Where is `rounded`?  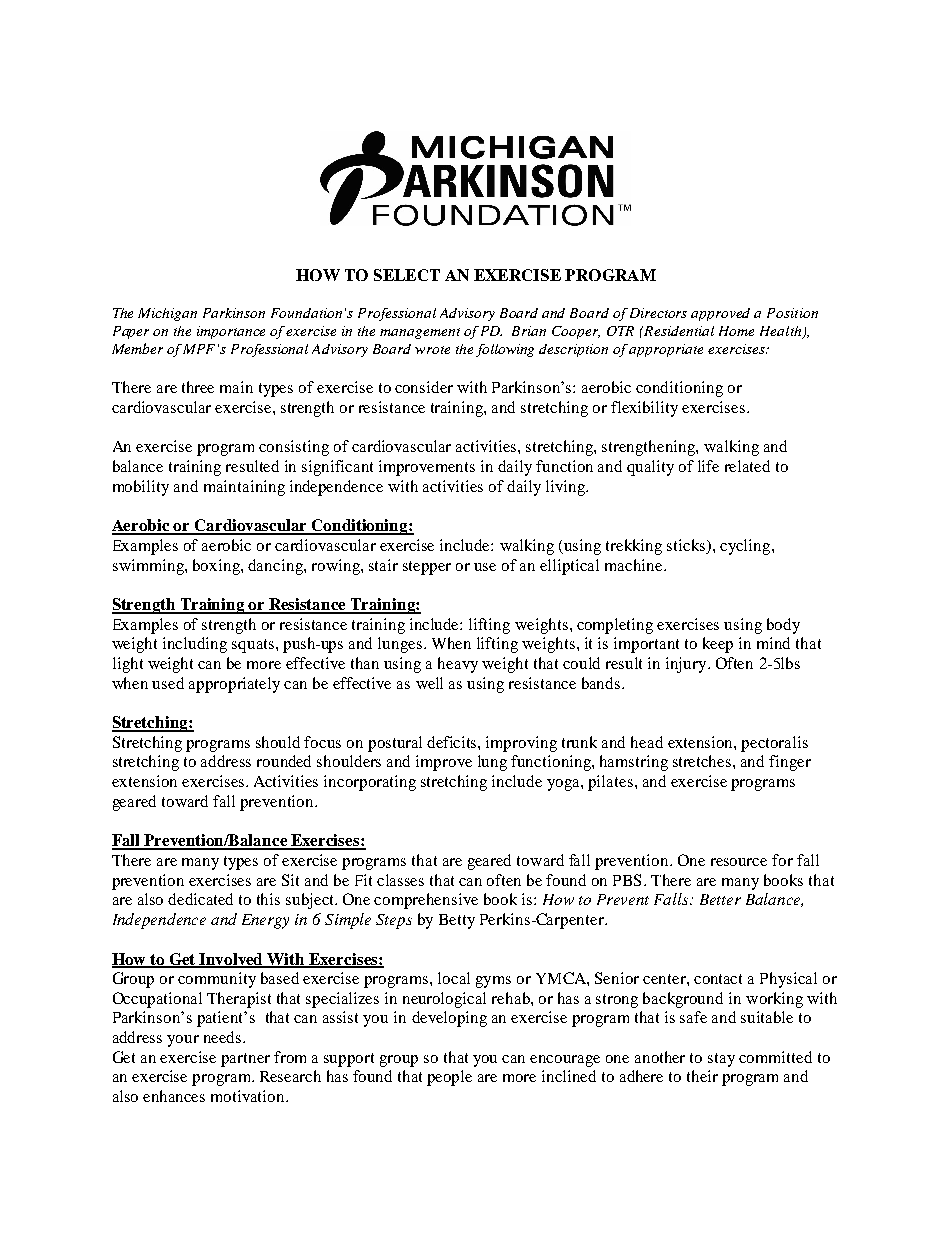 rounded is located at coordinates (284, 761).
